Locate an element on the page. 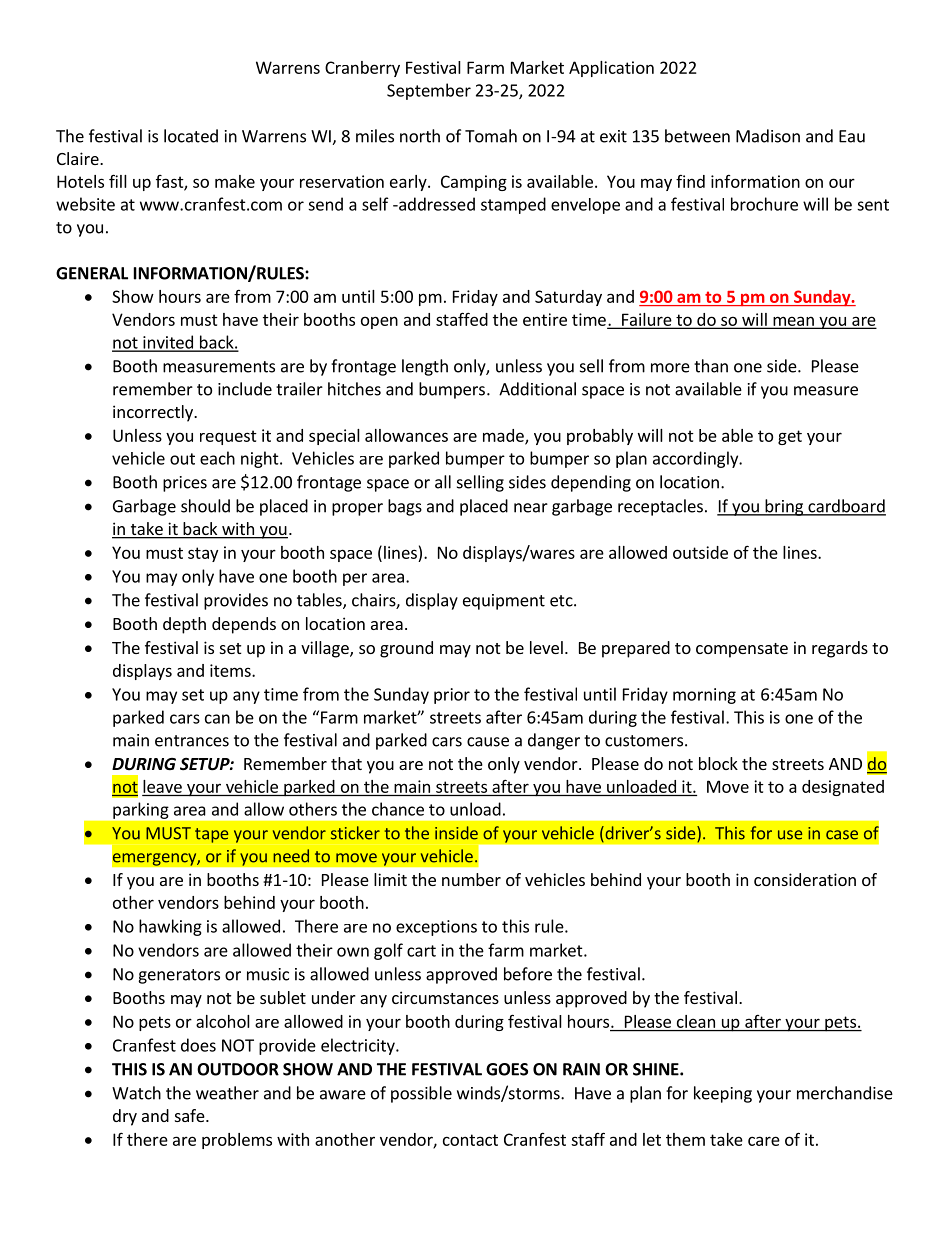  leave is located at coordinates (162, 786).
